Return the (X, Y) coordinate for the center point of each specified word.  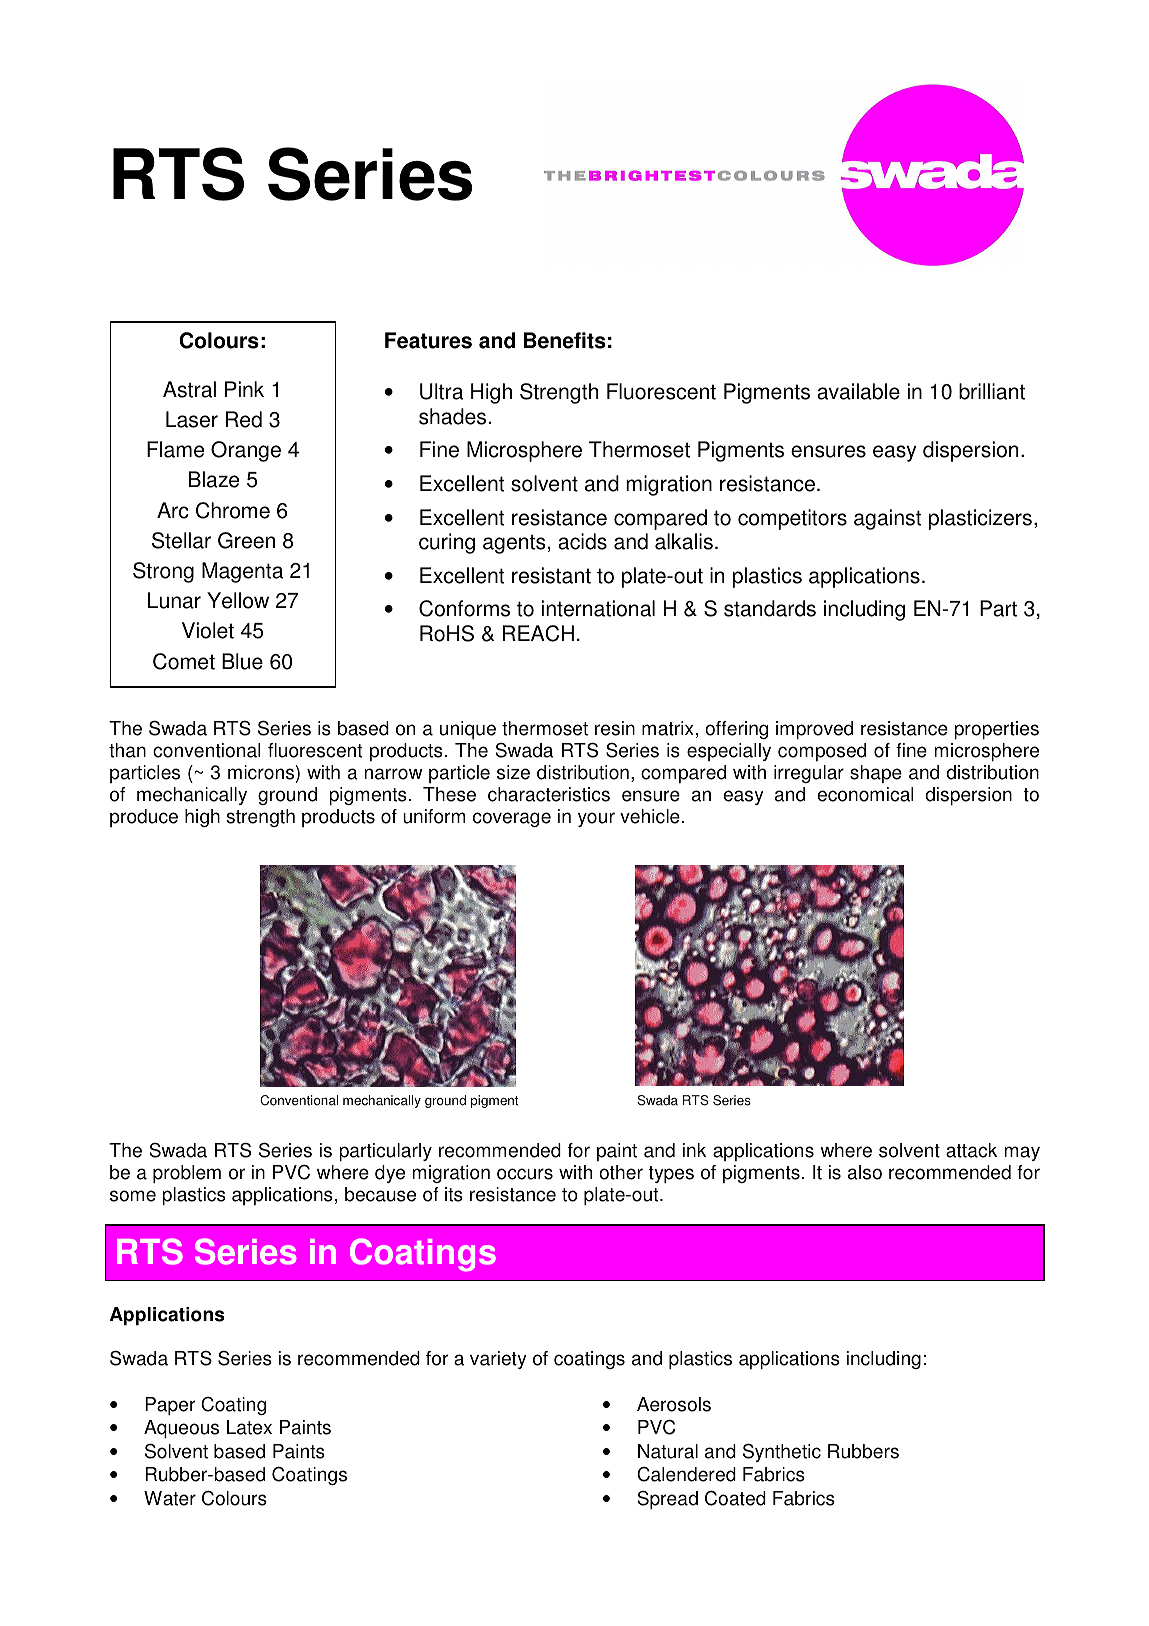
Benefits (565, 340)
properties (996, 730)
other (621, 1172)
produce (144, 818)
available (858, 391)
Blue (242, 661)
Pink (244, 389)
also (865, 1172)
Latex (249, 1427)
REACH (538, 633)
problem (187, 1174)
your (596, 819)
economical (865, 794)
